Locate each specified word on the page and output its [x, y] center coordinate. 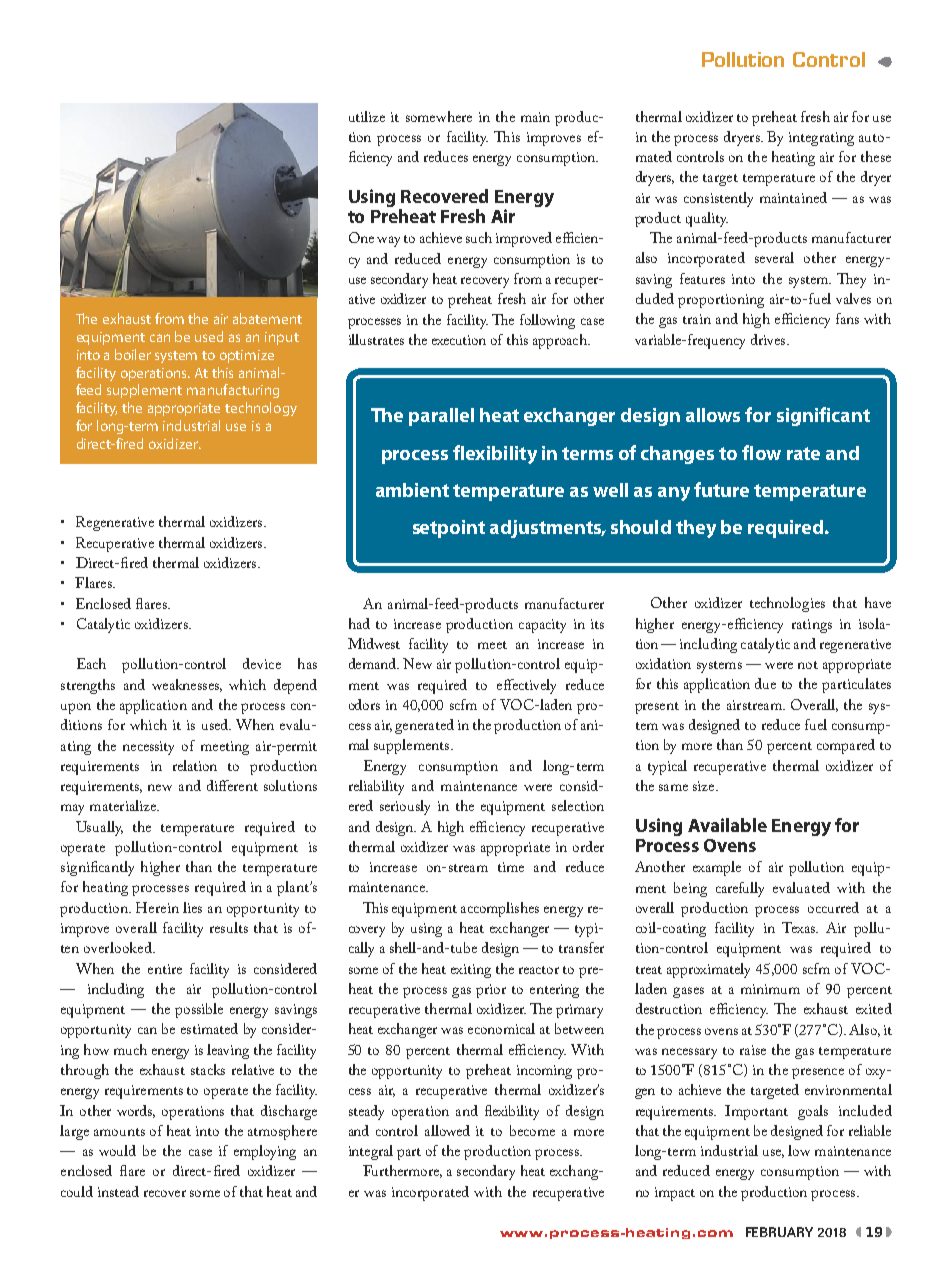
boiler [133, 354]
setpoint [449, 529]
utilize [367, 116]
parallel [441, 417]
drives [769, 339]
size [705, 786]
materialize [124, 805]
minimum [770, 989]
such [479, 237]
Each [91, 663]
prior [491, 991]
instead [118, 1191]
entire [165, 969]
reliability [376, 787]
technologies [787, 604]
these [876, 156]
